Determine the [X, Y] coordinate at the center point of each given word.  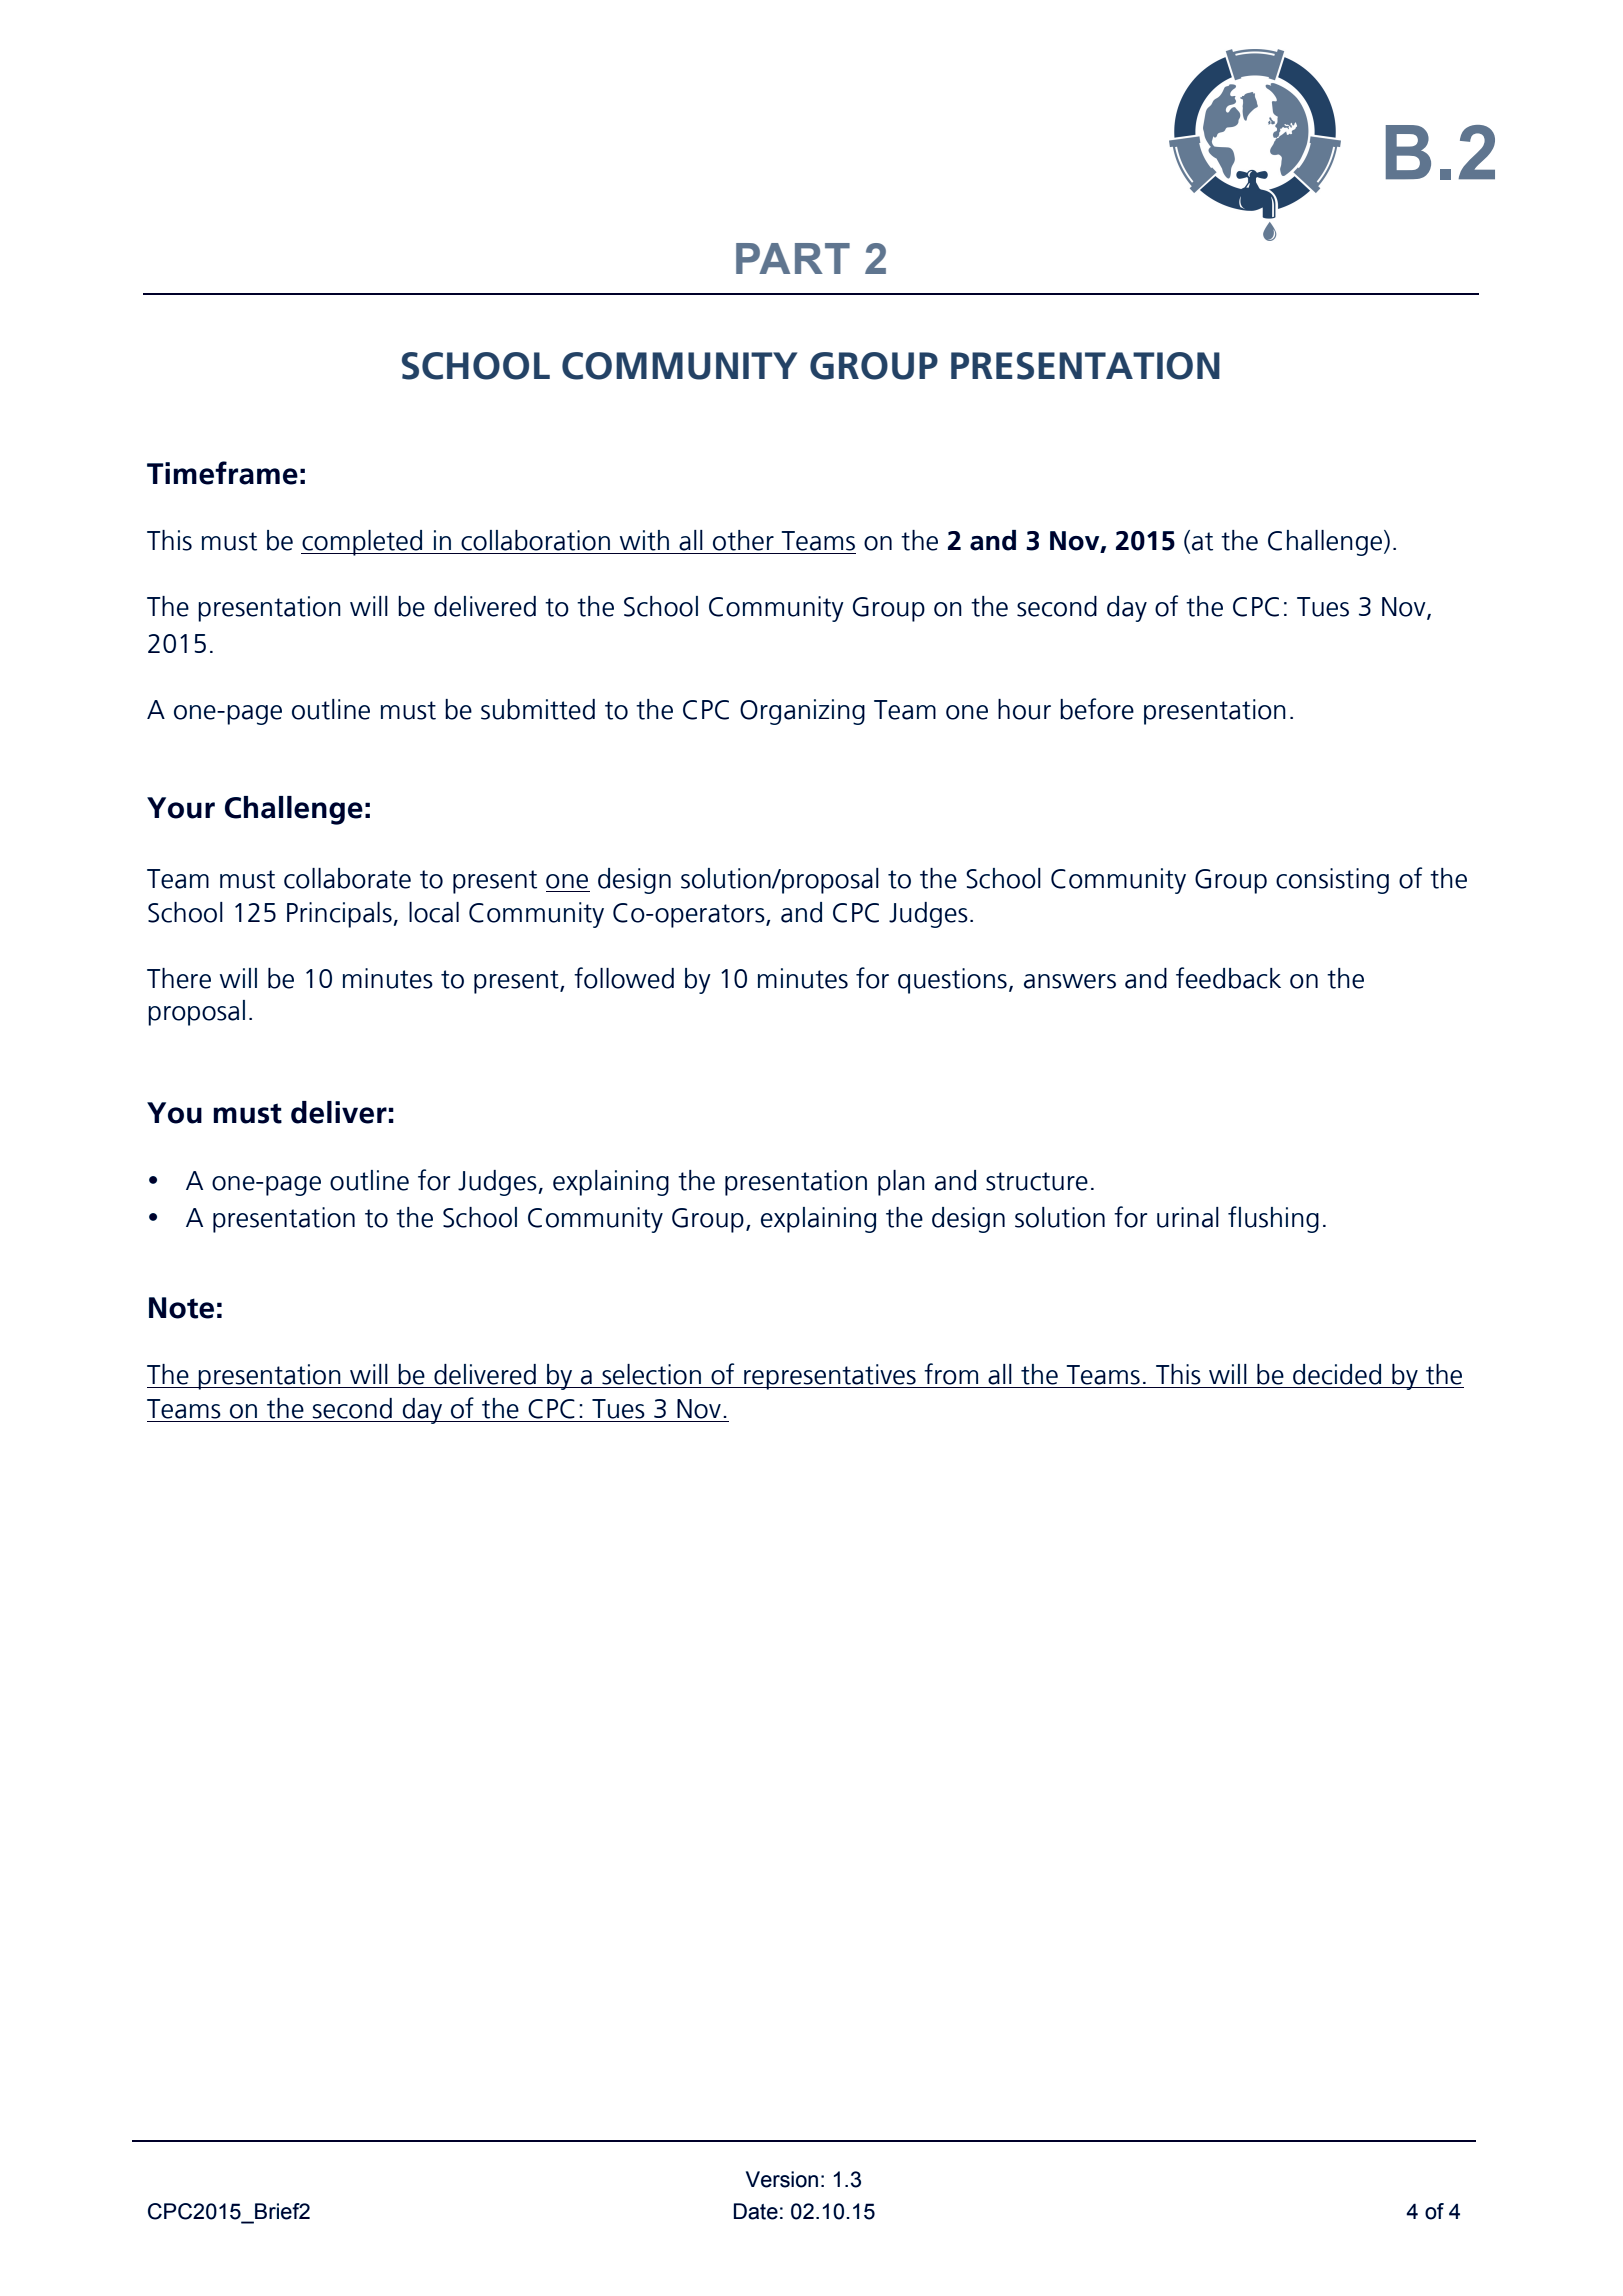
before [1097, 709]
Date [756, 2211]
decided [1337, 1374]
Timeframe [222, 473]
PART [793, 258]
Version [782, 2179]
